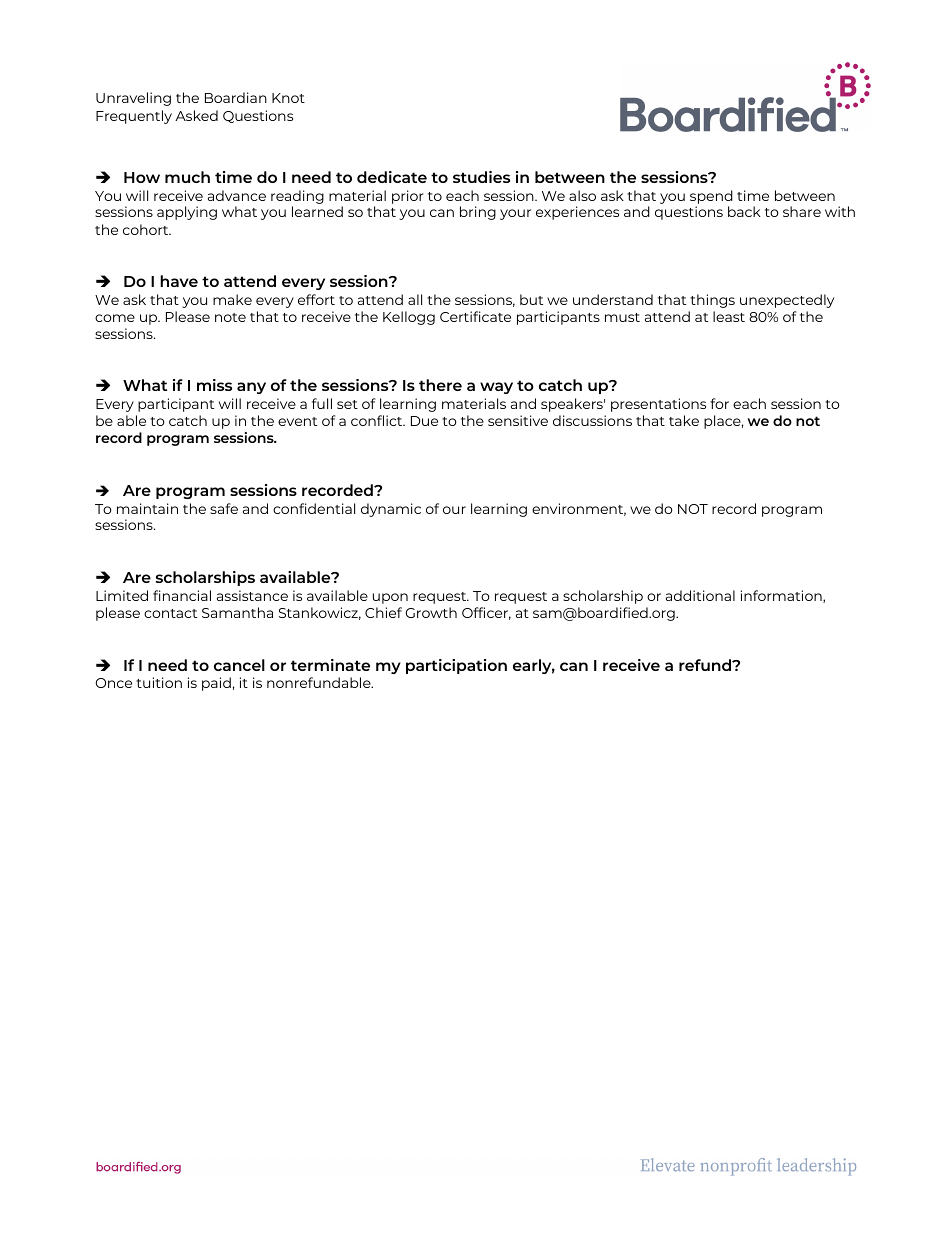 This page has width=952, height=1233. Describe the element at coordinates (456, 666) in the page. I see `participation` at that location.
